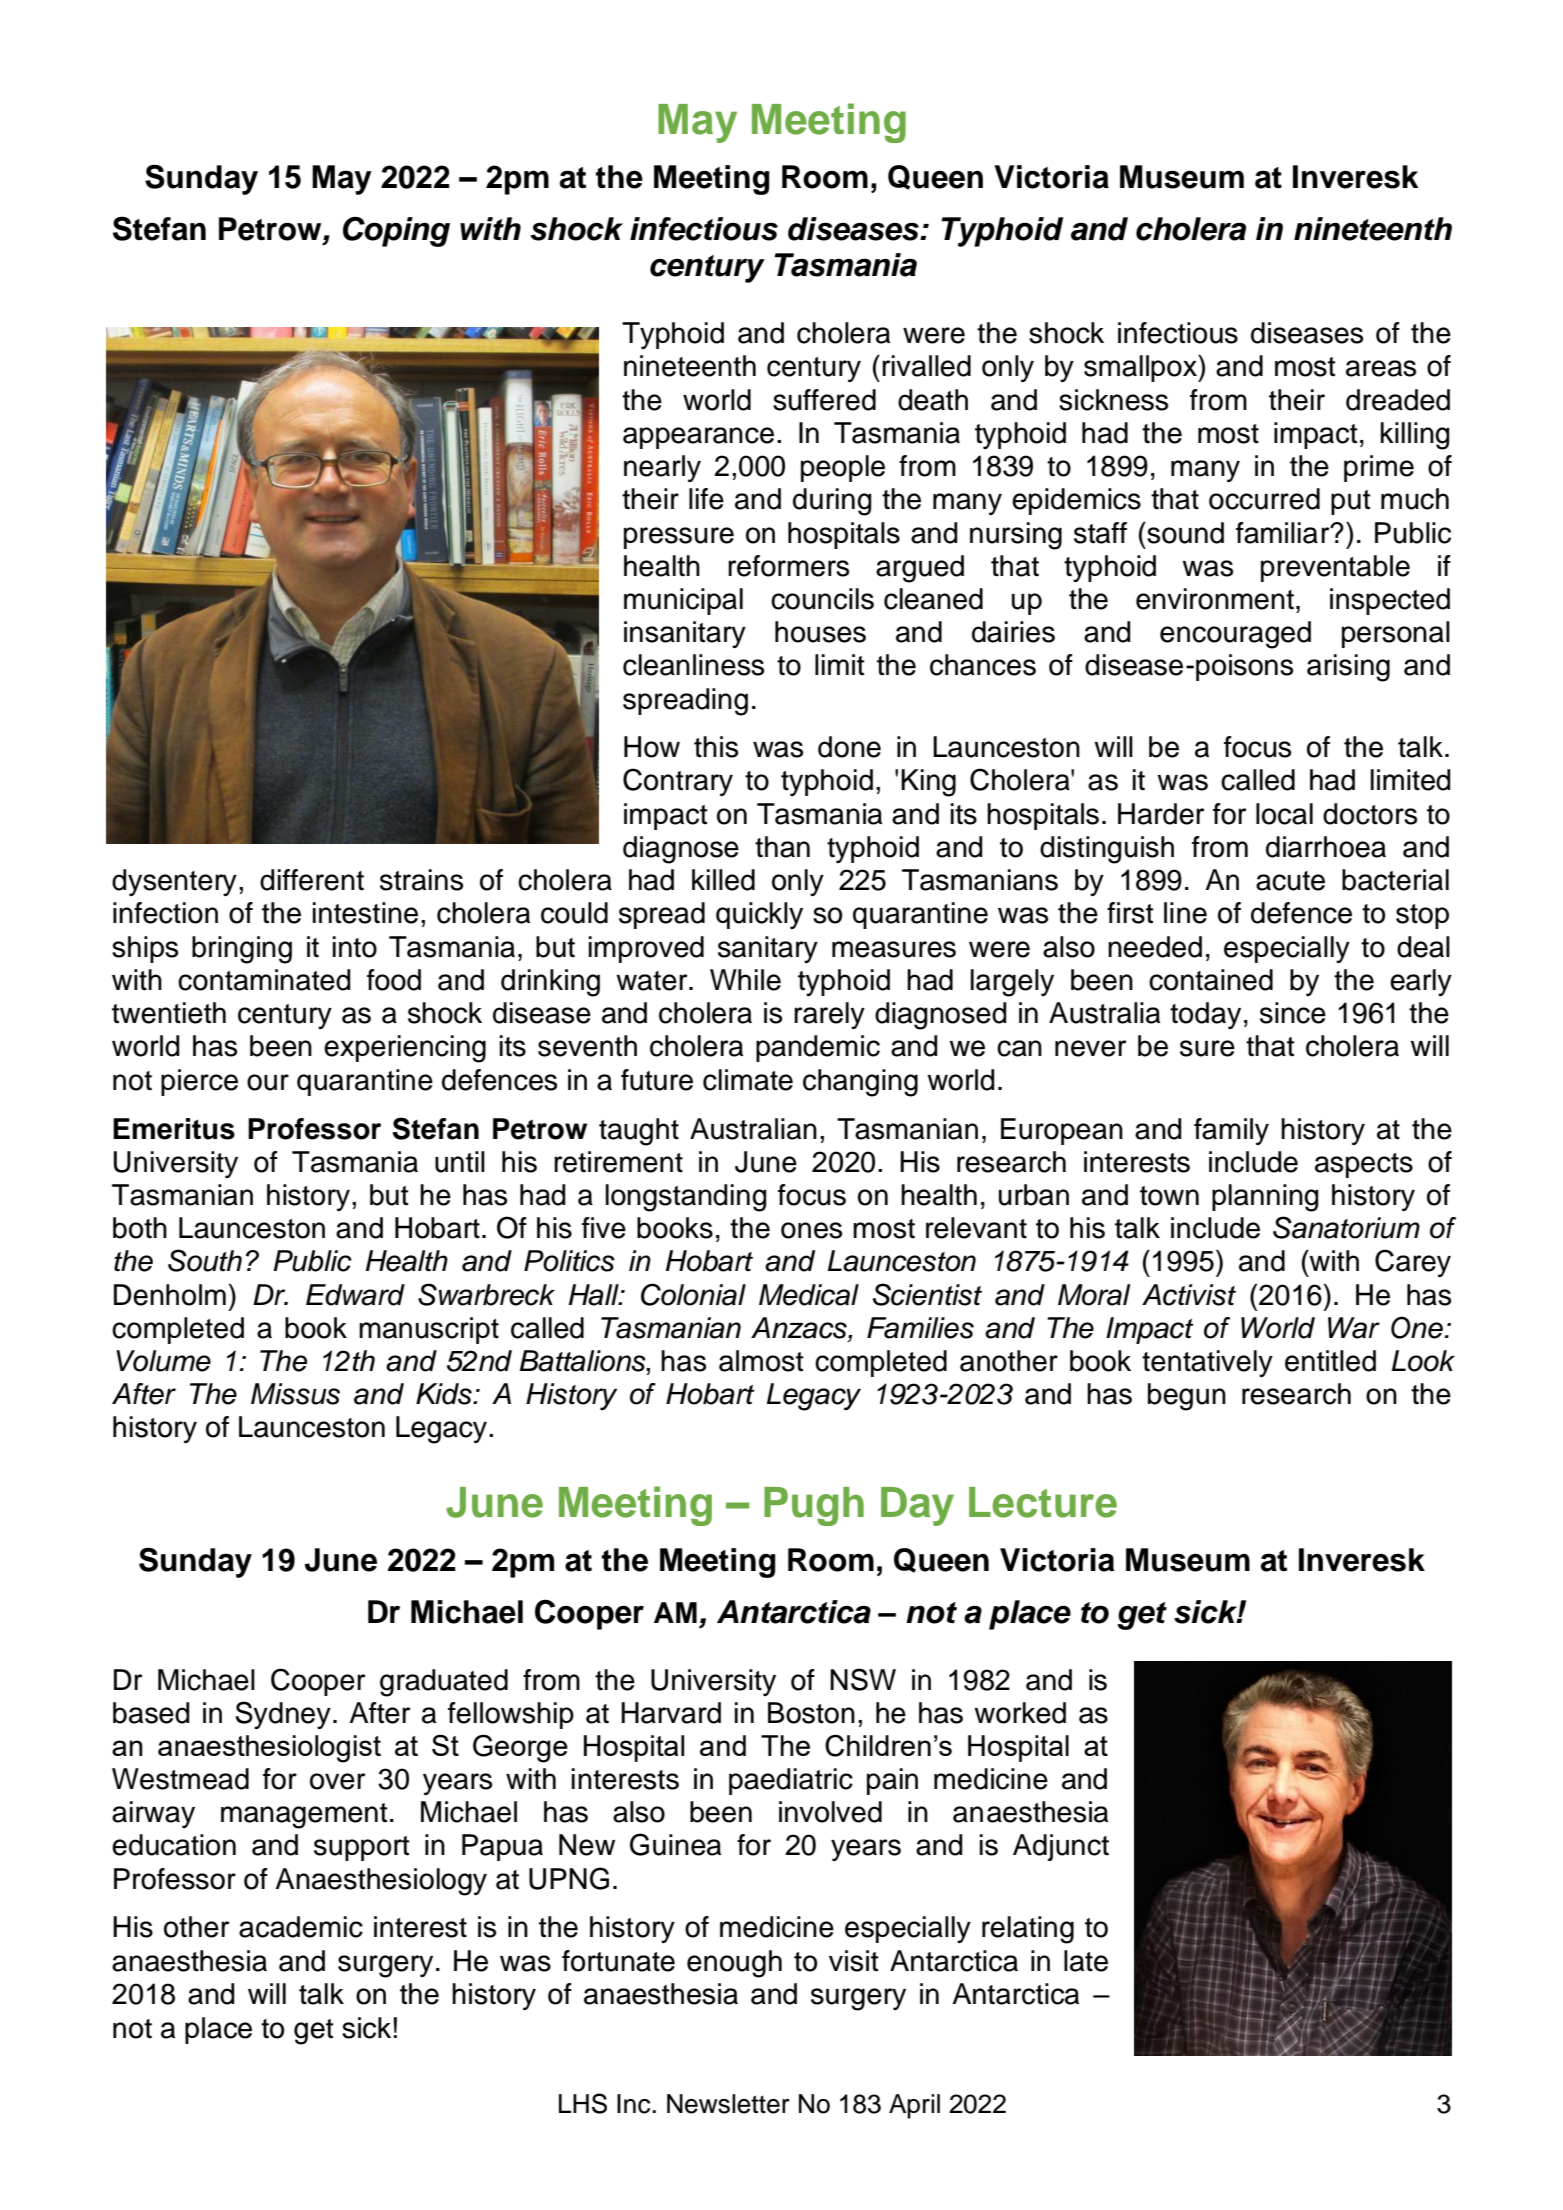 The image size is (1563, 2210). Describe the element at coordinates (782, 847) in the screenshot. I see `than` at that location.
